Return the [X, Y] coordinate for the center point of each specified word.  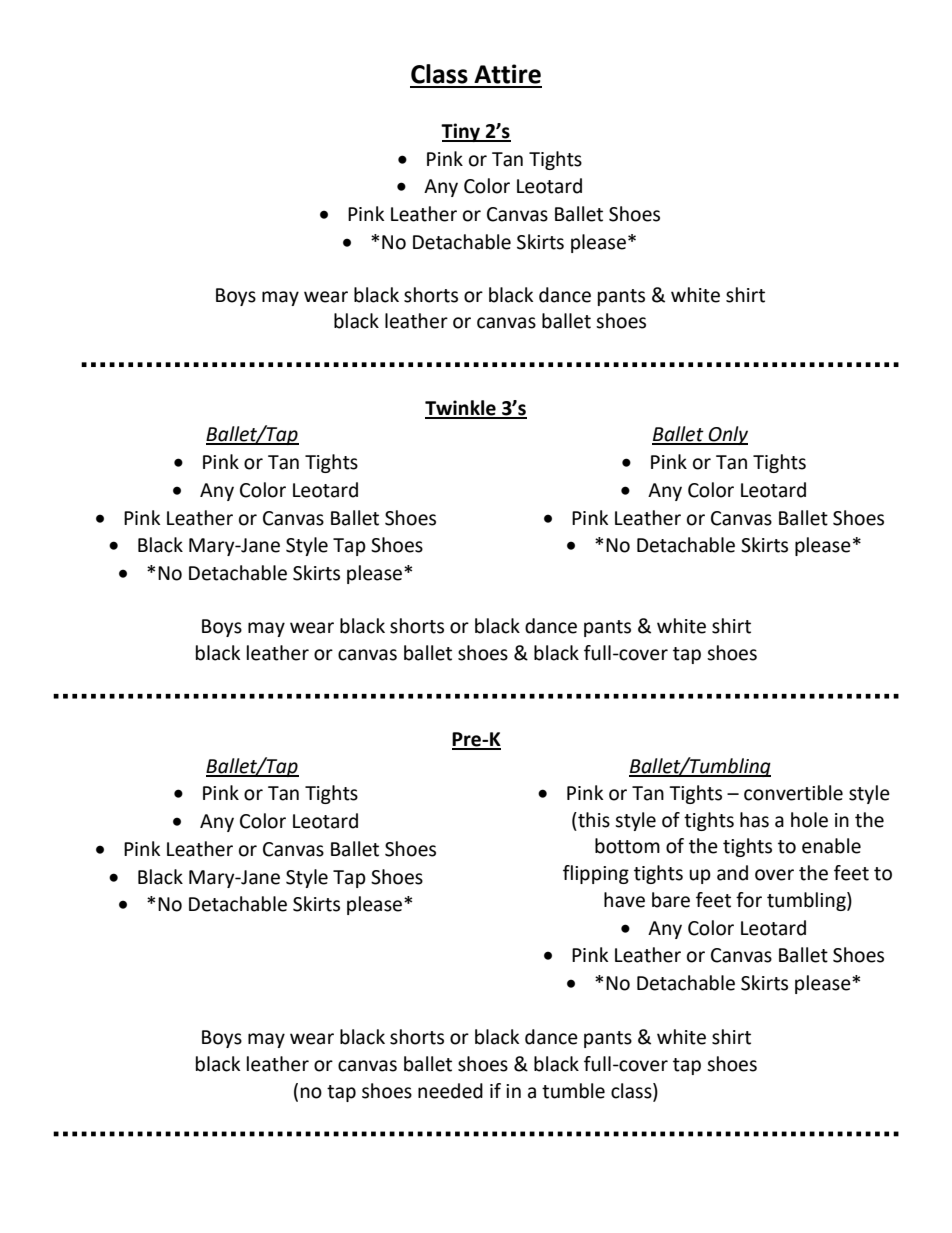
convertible [793, 793]
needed [450, 1091]
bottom [627, 846]
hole [809, 820]
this [593, 820]
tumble [573, 1091]
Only [727, 435]
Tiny [461, 132]
